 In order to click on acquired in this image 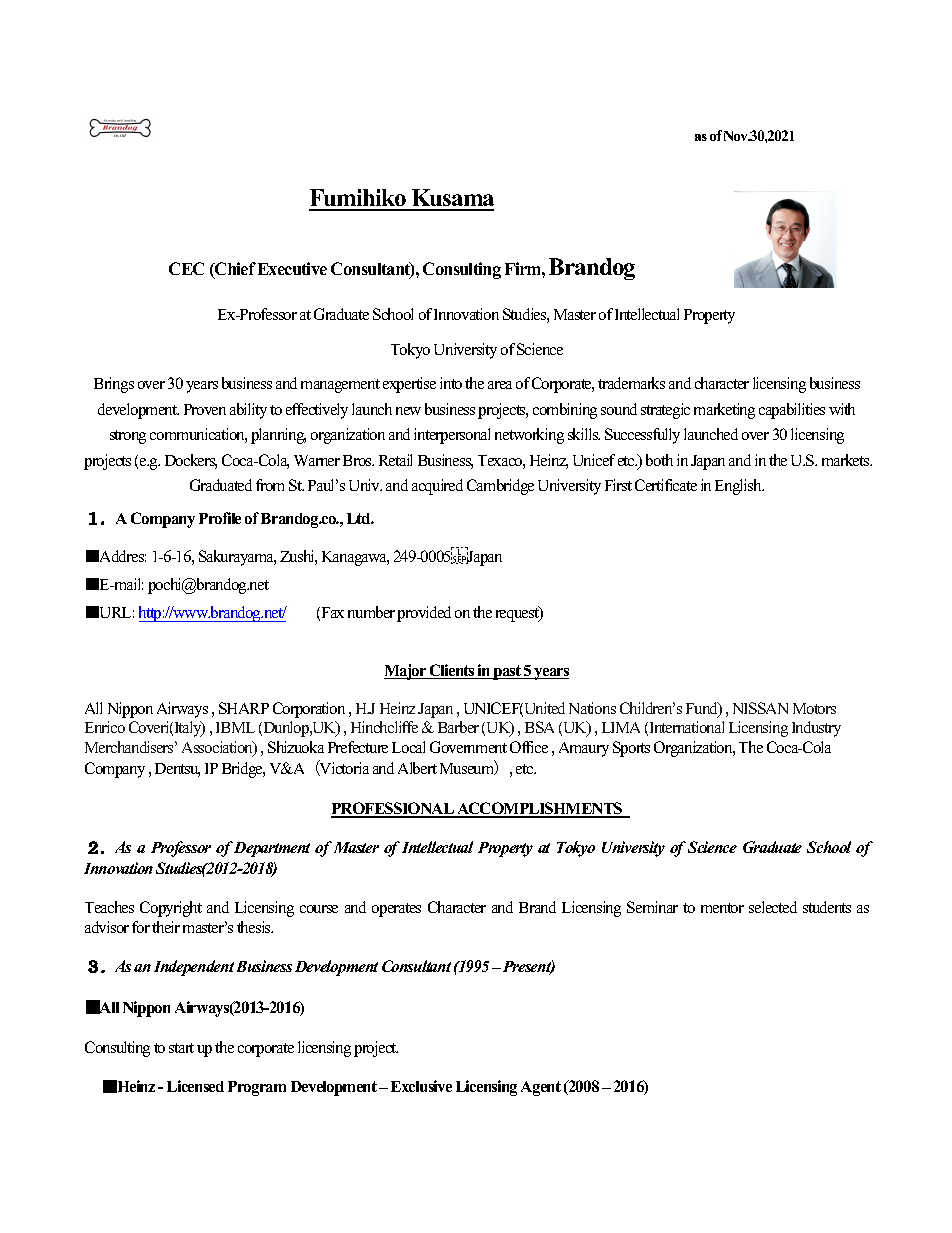, I will do `click(437, 487)`.
